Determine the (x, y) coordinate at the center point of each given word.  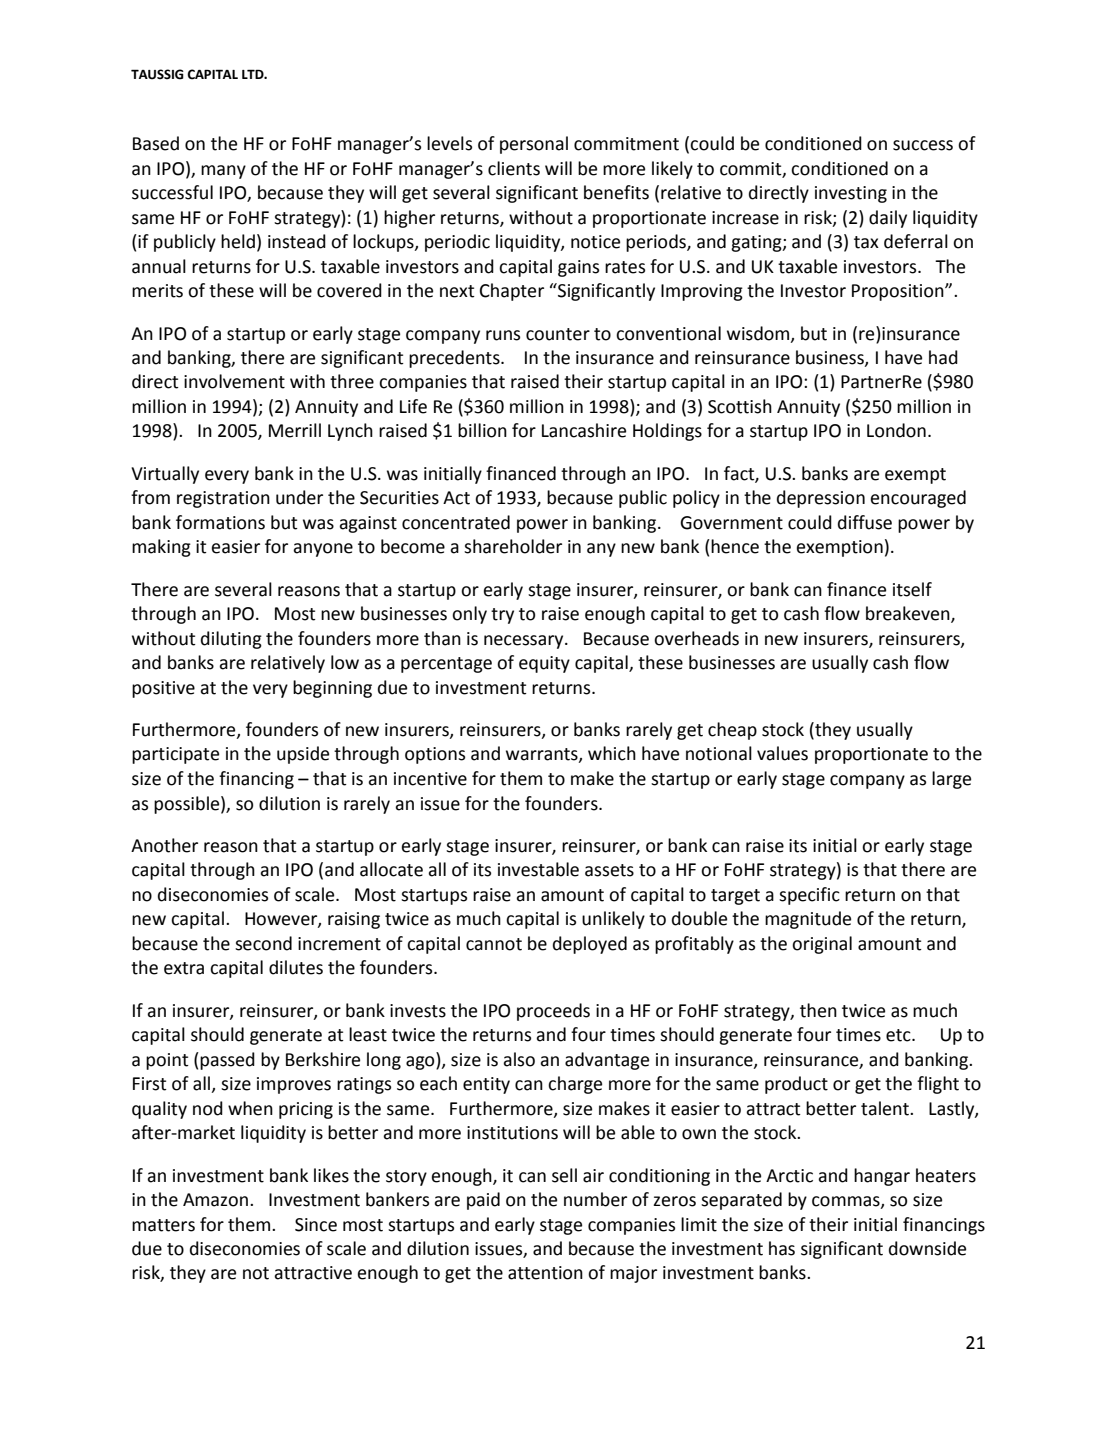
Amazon (217, 1200)
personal (534, 145)
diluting (231, 640)
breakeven (909, 614)
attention (545, 1273)
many (223, 172)
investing (851, 194)
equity (544, 664)
